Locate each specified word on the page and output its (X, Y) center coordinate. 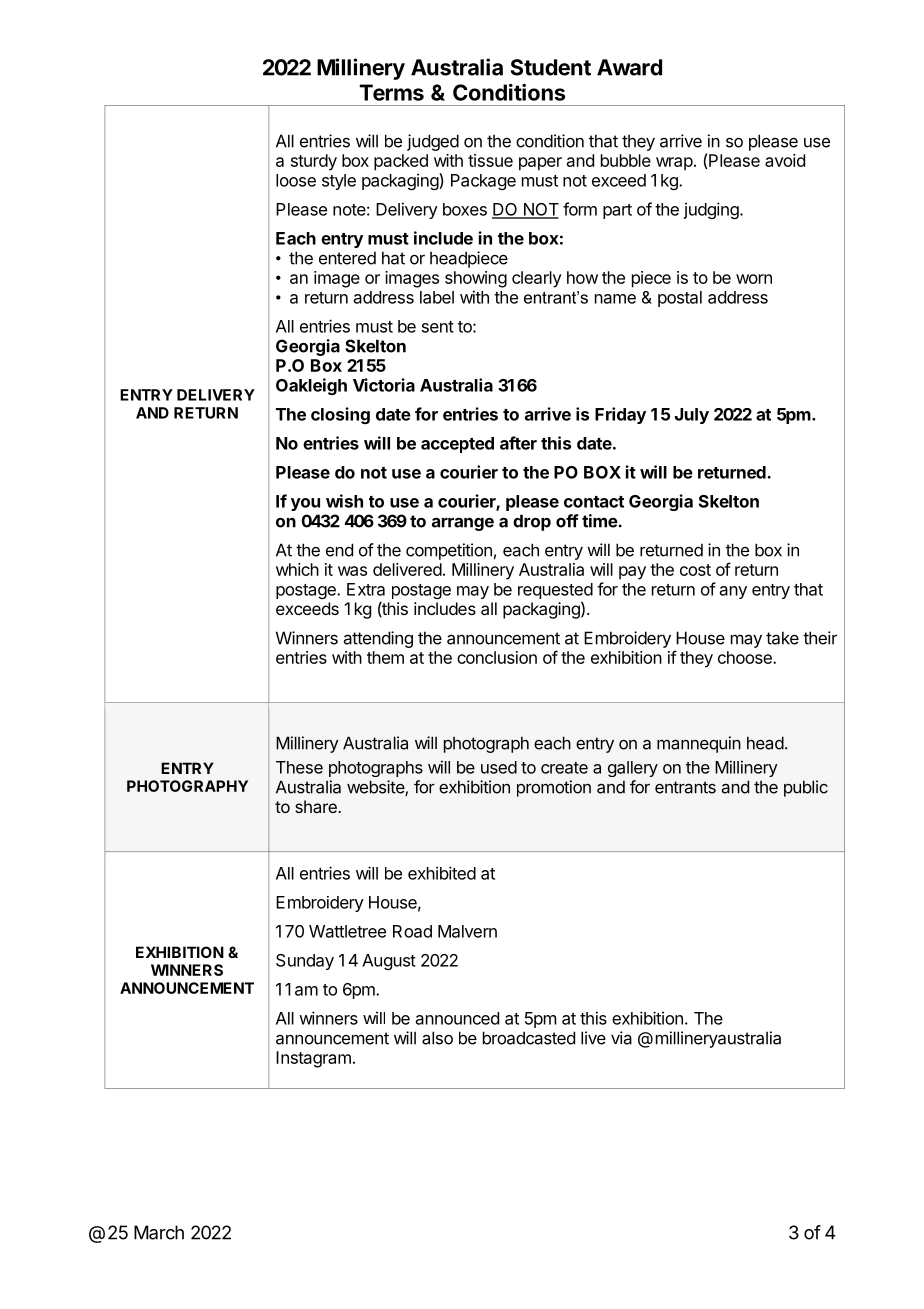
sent (438, 327)
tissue (490, 160)
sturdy (314, 162)
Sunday (305, 962)
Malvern (467, 931)
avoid (785, 160)
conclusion (497, 657)
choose (746, 657)
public (806, 788)
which (297, 569)
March (159, 1232)
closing (340, 415)
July (692, 416)
